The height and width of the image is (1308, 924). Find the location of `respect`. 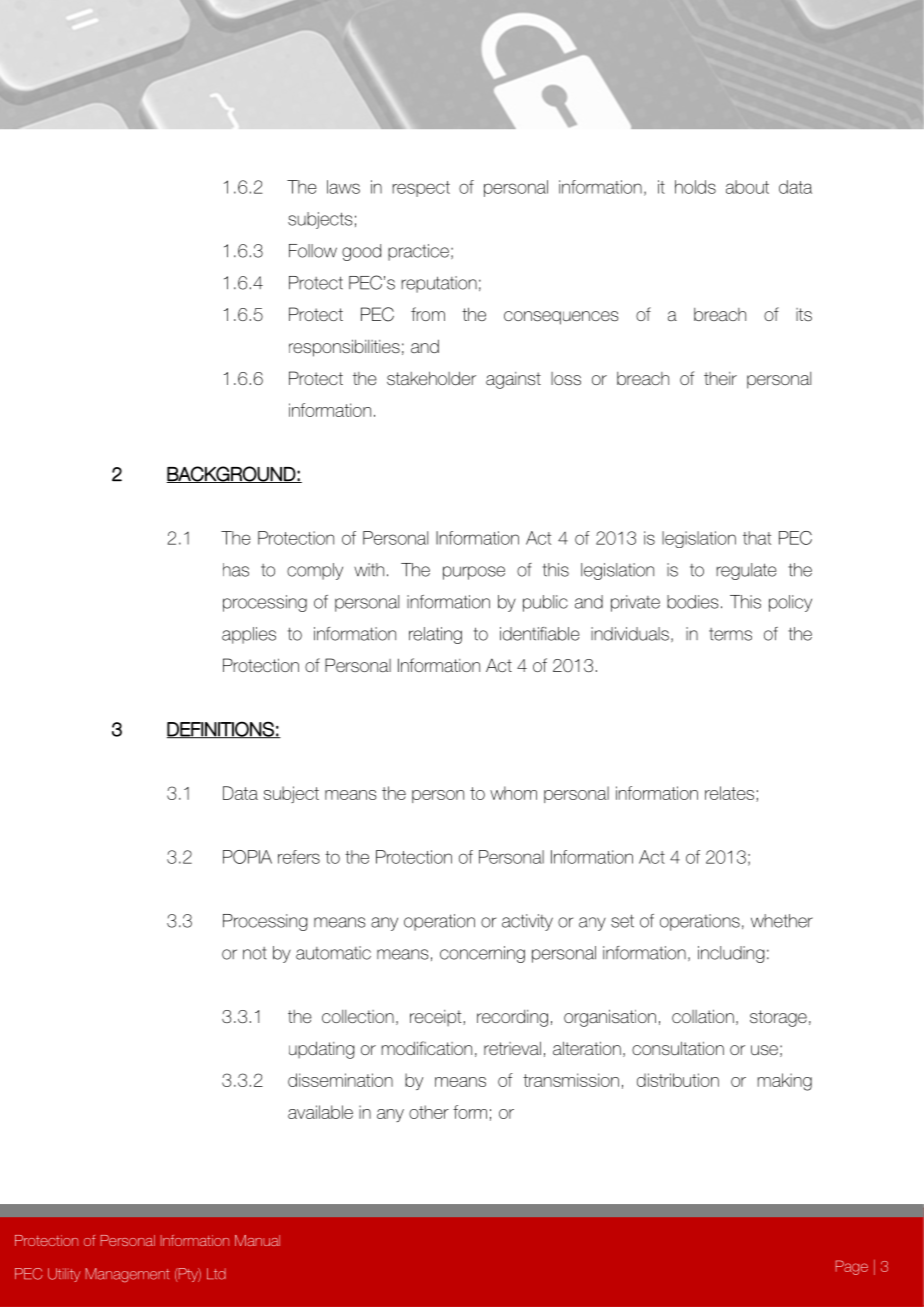

respect is located at coordinates (421, 189).
